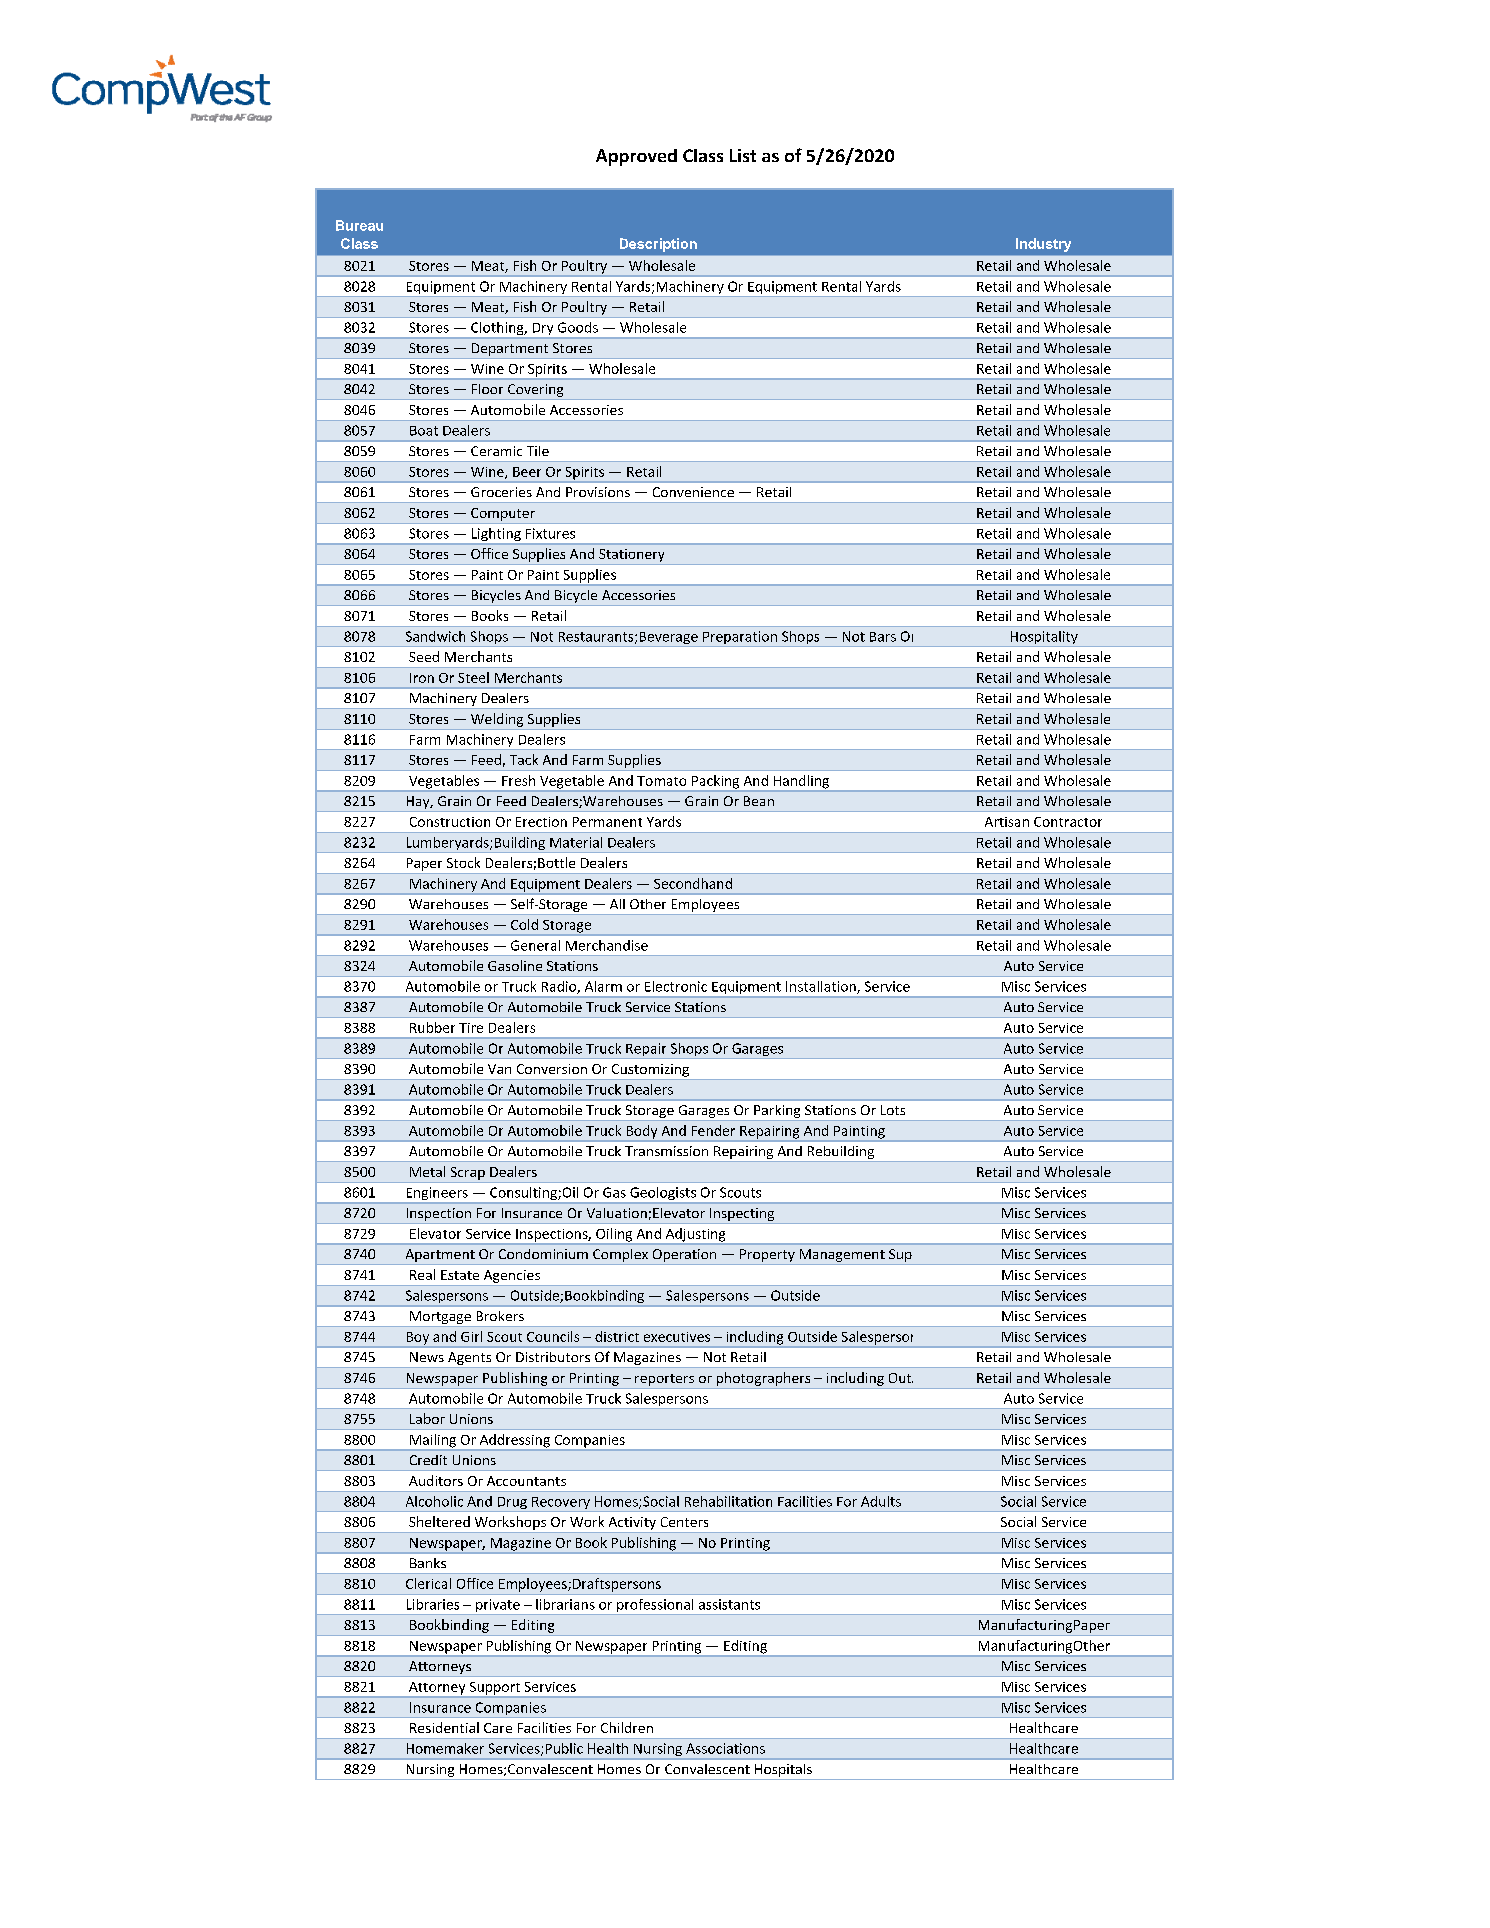  What do you see at coordinates (359, 225) in the image?
I see `Bureau` at bounding box center [359, 225].
